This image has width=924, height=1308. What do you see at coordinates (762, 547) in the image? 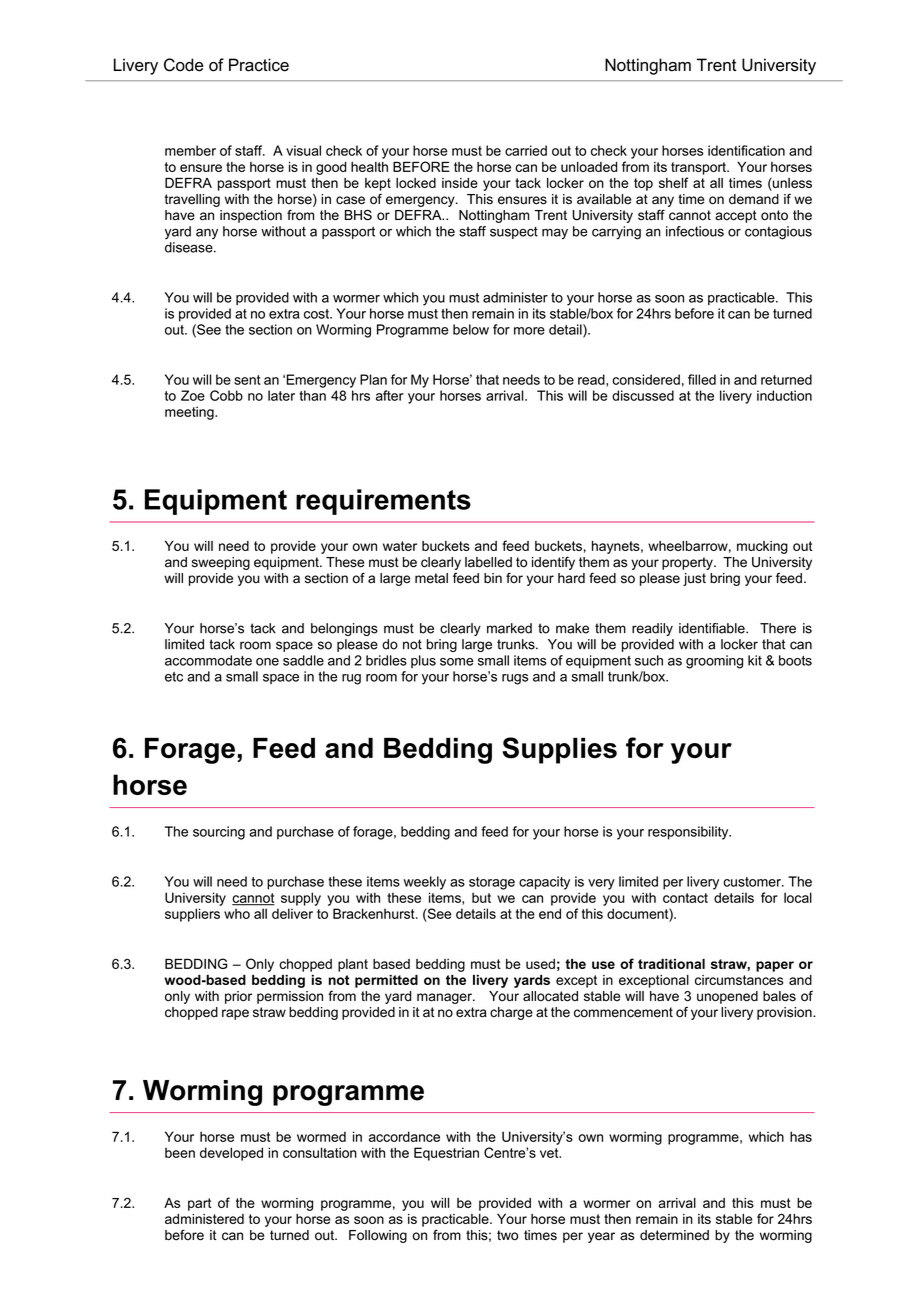
I see `mucking` at bounding box center [762, 547].
